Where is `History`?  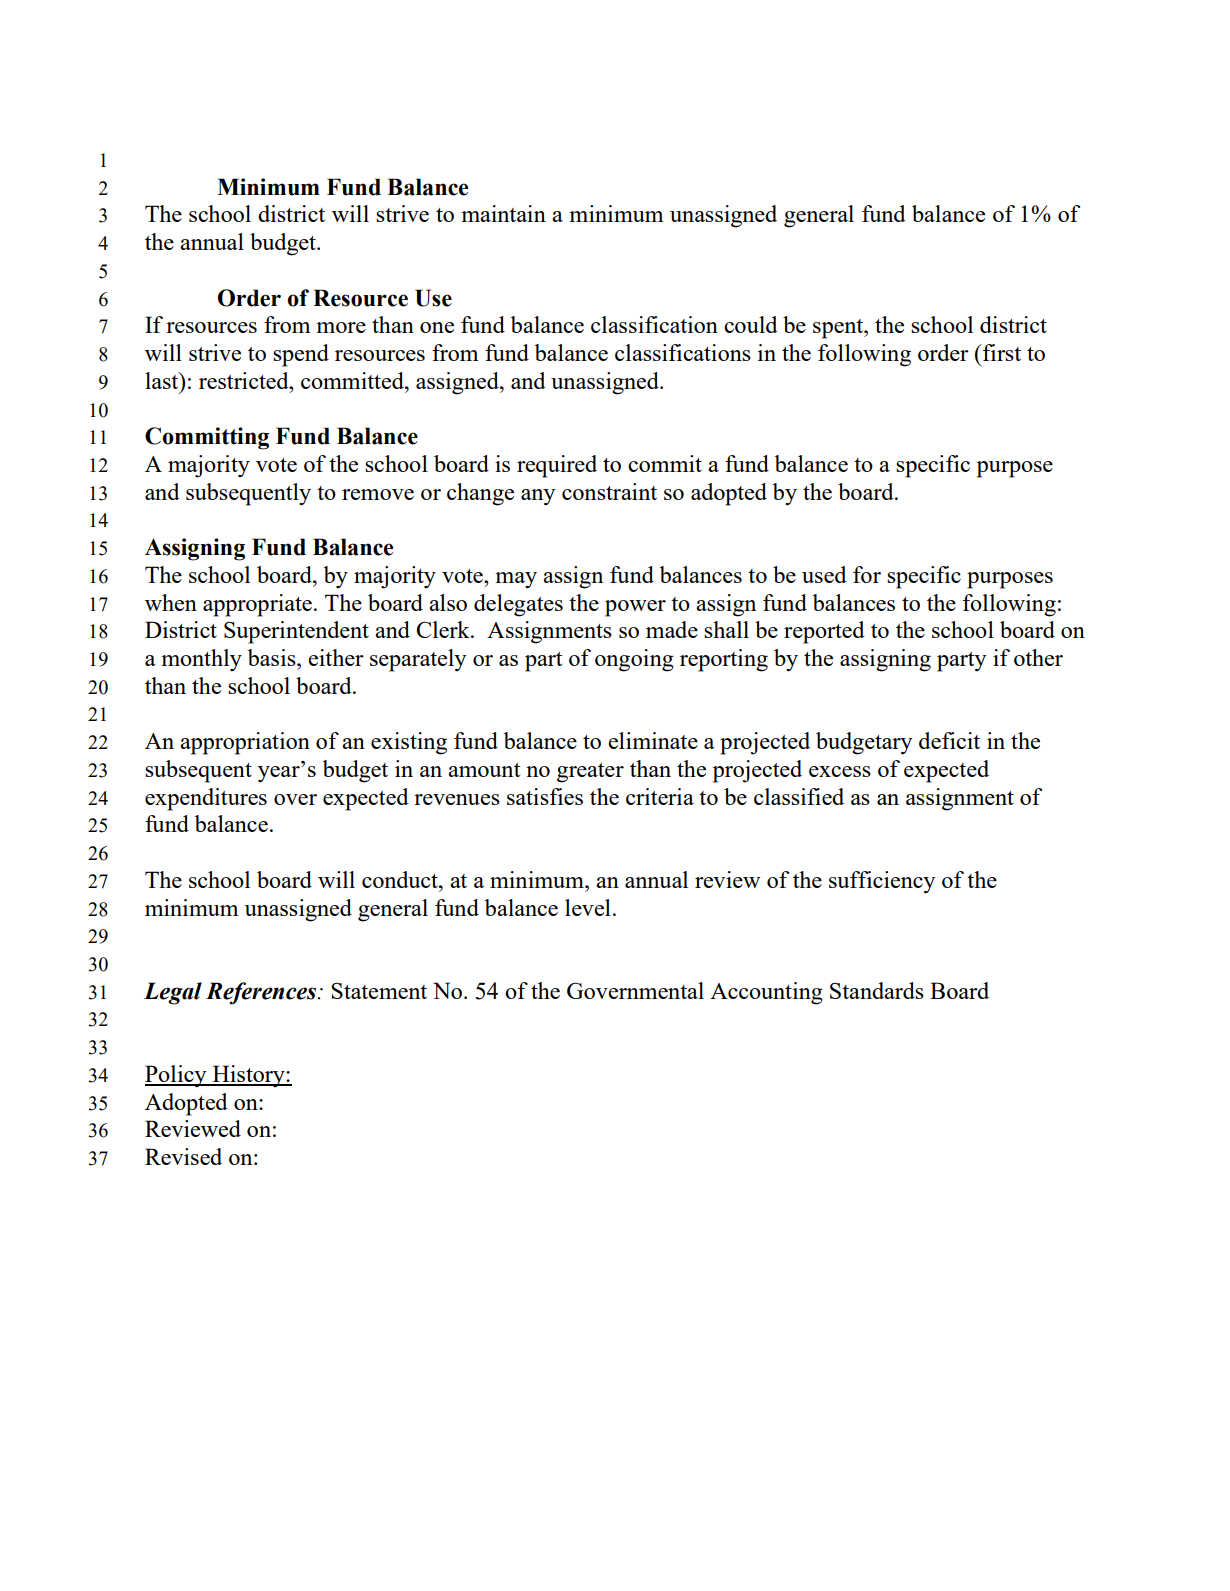
History is located at coordinates (248, 1076).
